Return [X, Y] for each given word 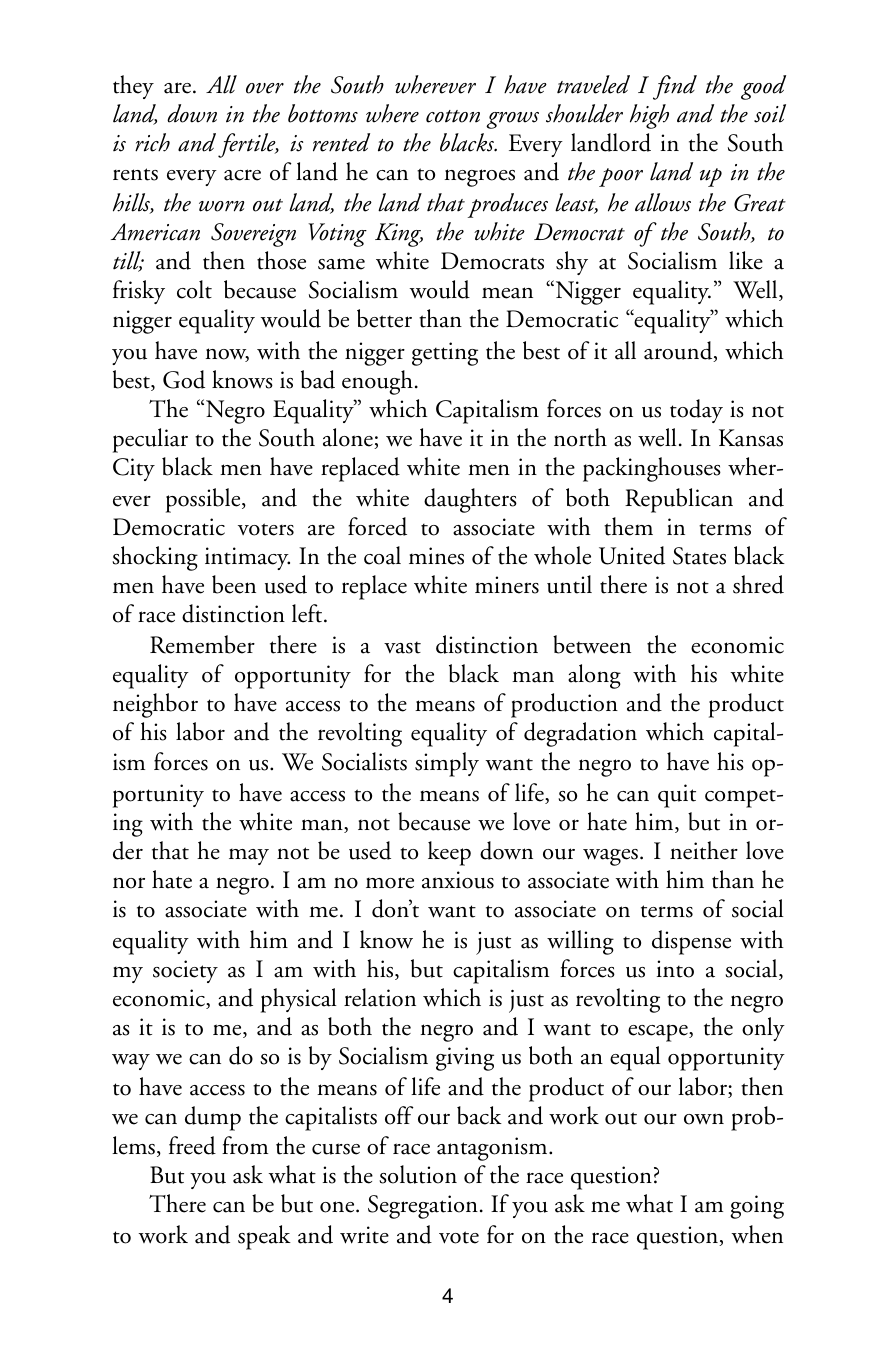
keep [449, 853]
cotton [453, 116]
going [757, 1207]
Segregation [423, 1207]
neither [704, 850]
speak [264, 1237]
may [249, 856]
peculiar [150, 440]
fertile [248, 145]
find [675, 87]
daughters [470, 500]
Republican [679, 500]
